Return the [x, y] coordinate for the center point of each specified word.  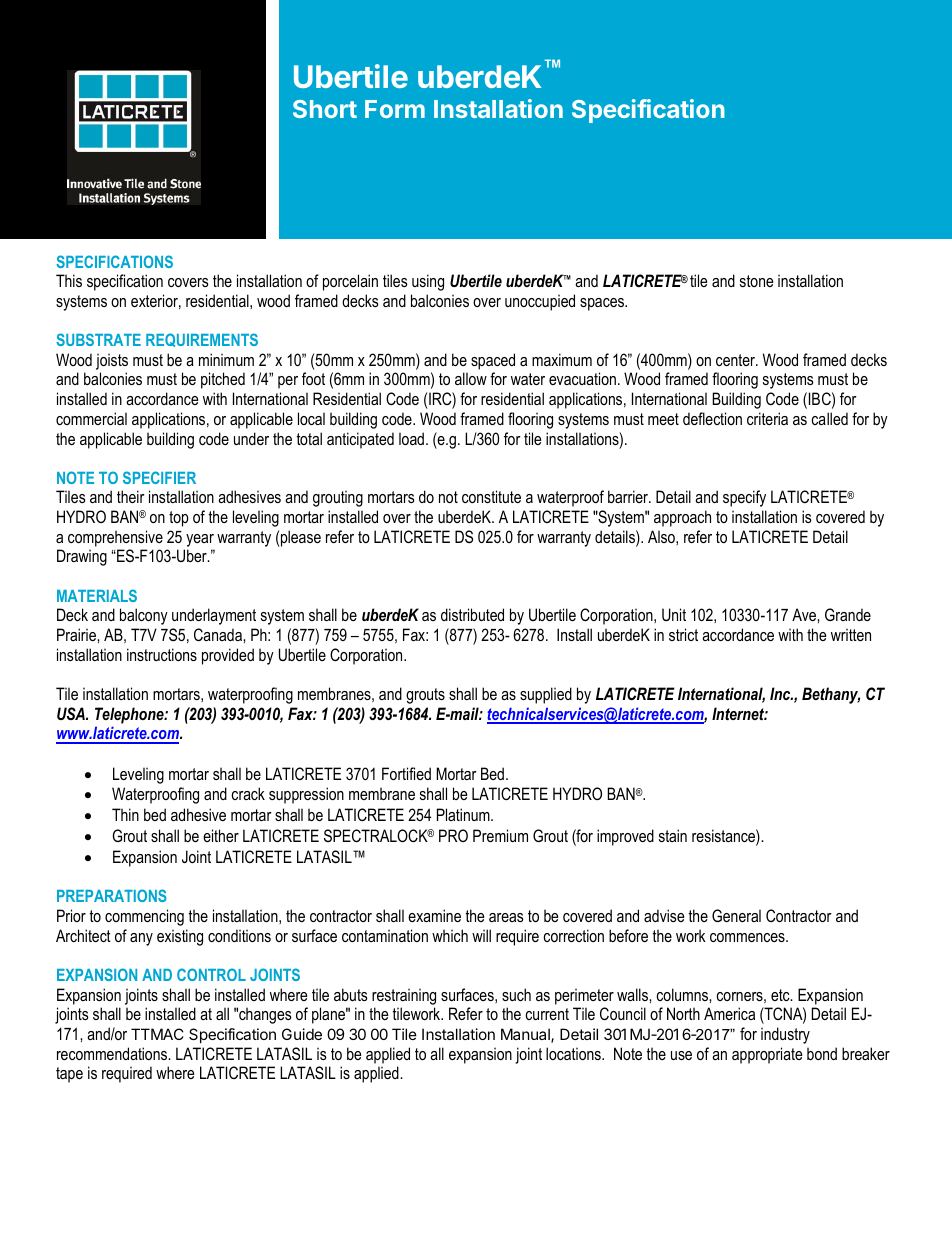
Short [325, 109]
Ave [805, 614]
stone [757, 281]
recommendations [113, 1053]
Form [395, 109]
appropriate [767, 1055]
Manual [526, 1035]
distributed [472, 614]
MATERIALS [97, 595]
